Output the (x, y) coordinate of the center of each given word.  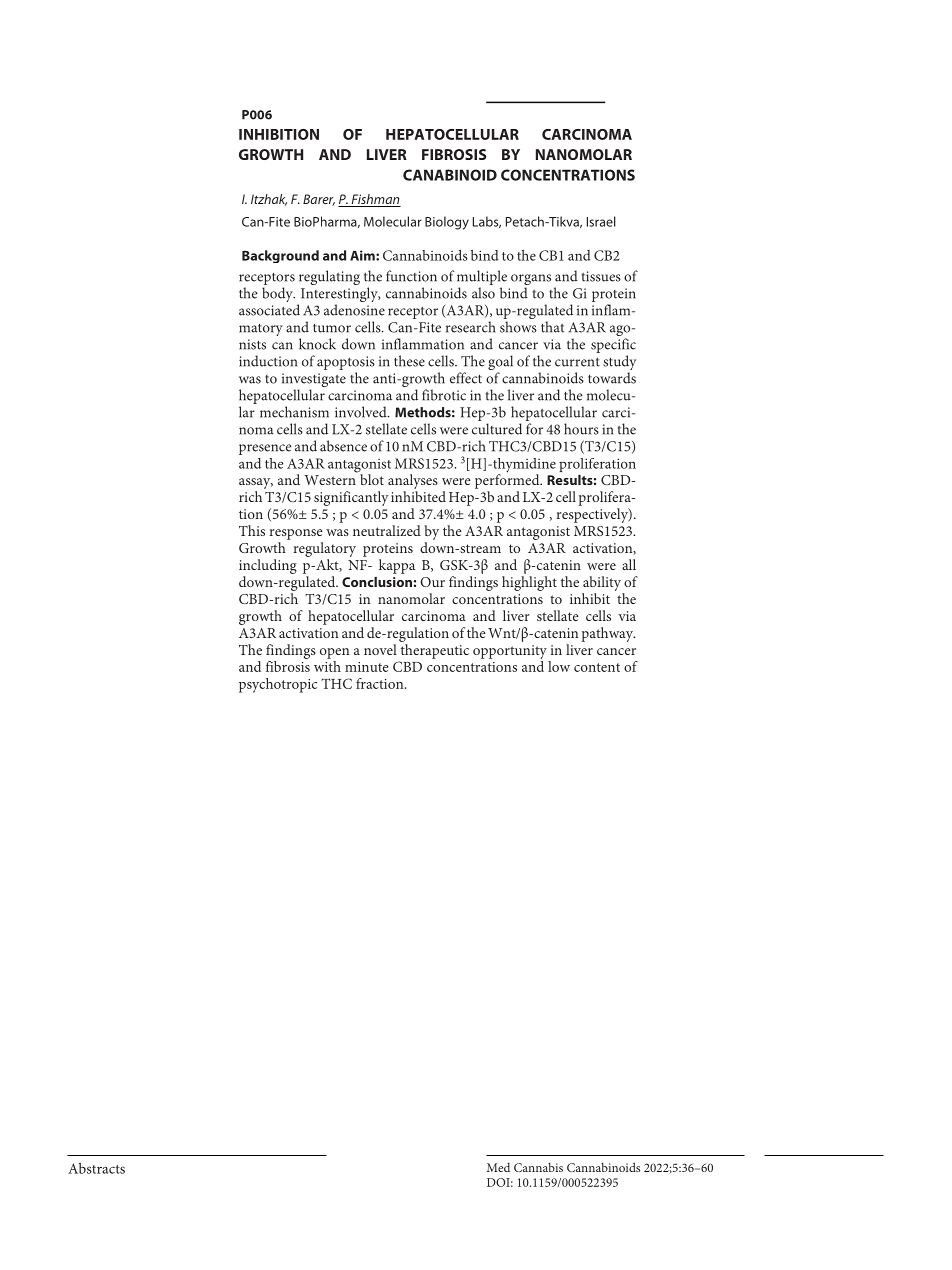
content (597, 667)
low (559, 666)
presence (265, 449)
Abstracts (96, 1168)
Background (280, 256)
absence (343, 446)
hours (581, 429)
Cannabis (538, 1167)
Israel (601, 221)
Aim (363, 255)
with (327, 666)
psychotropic (278, 685)
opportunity (510, 652)
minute (366, 667)
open (334, 653)
